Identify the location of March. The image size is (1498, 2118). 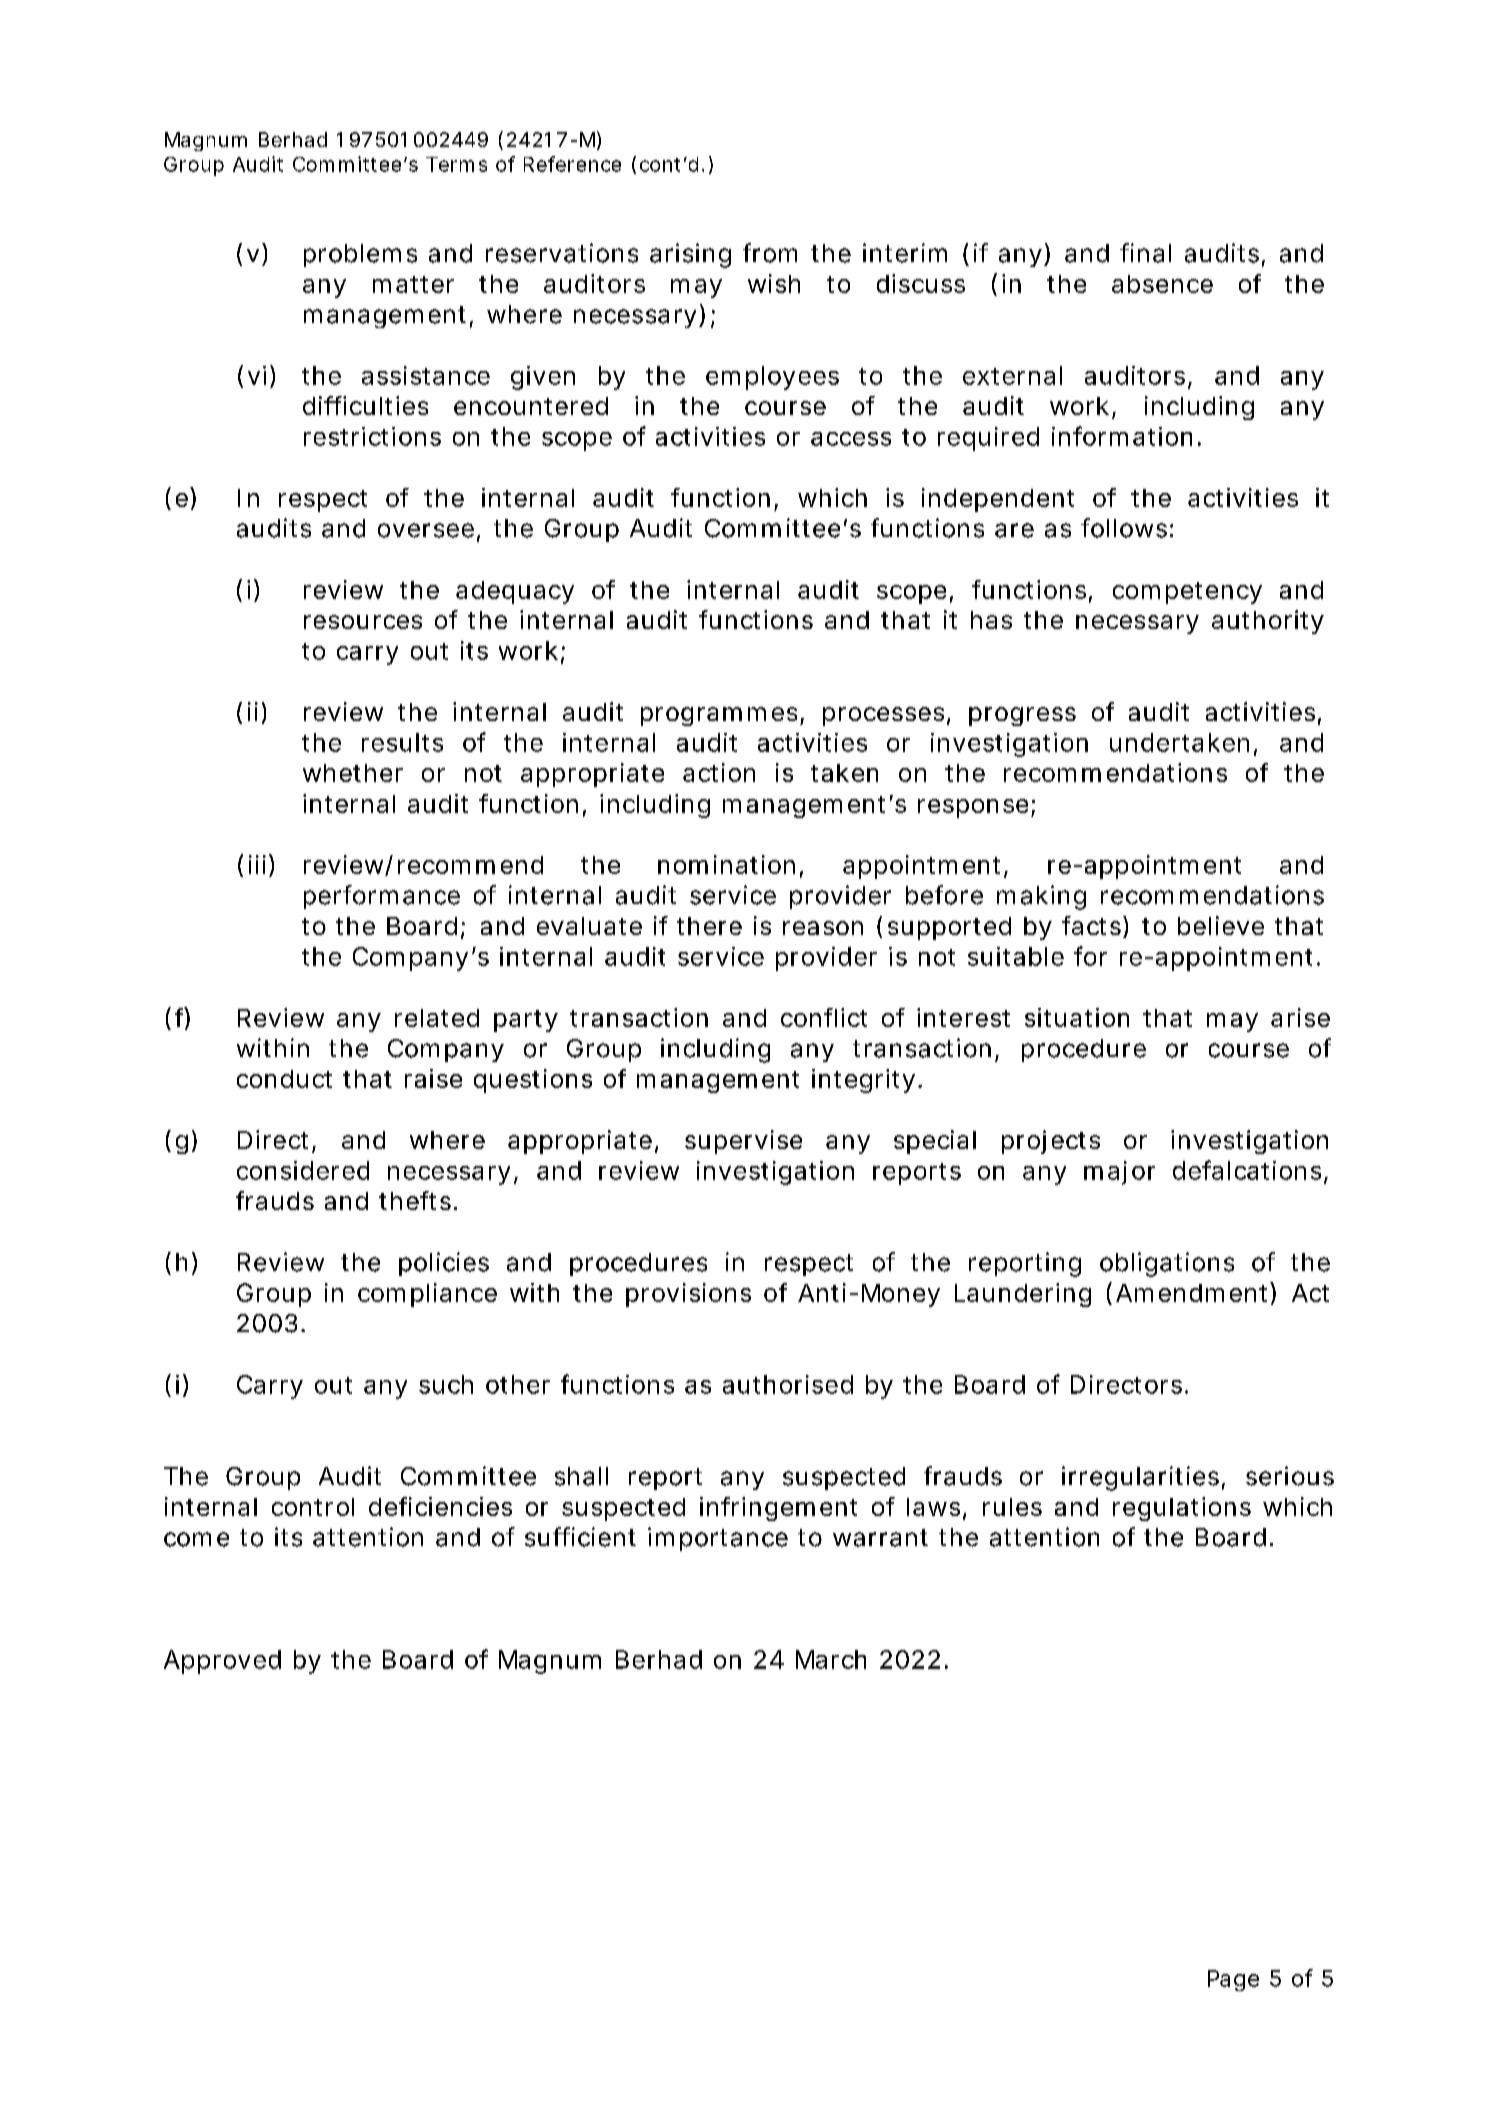
(831, 1659).
